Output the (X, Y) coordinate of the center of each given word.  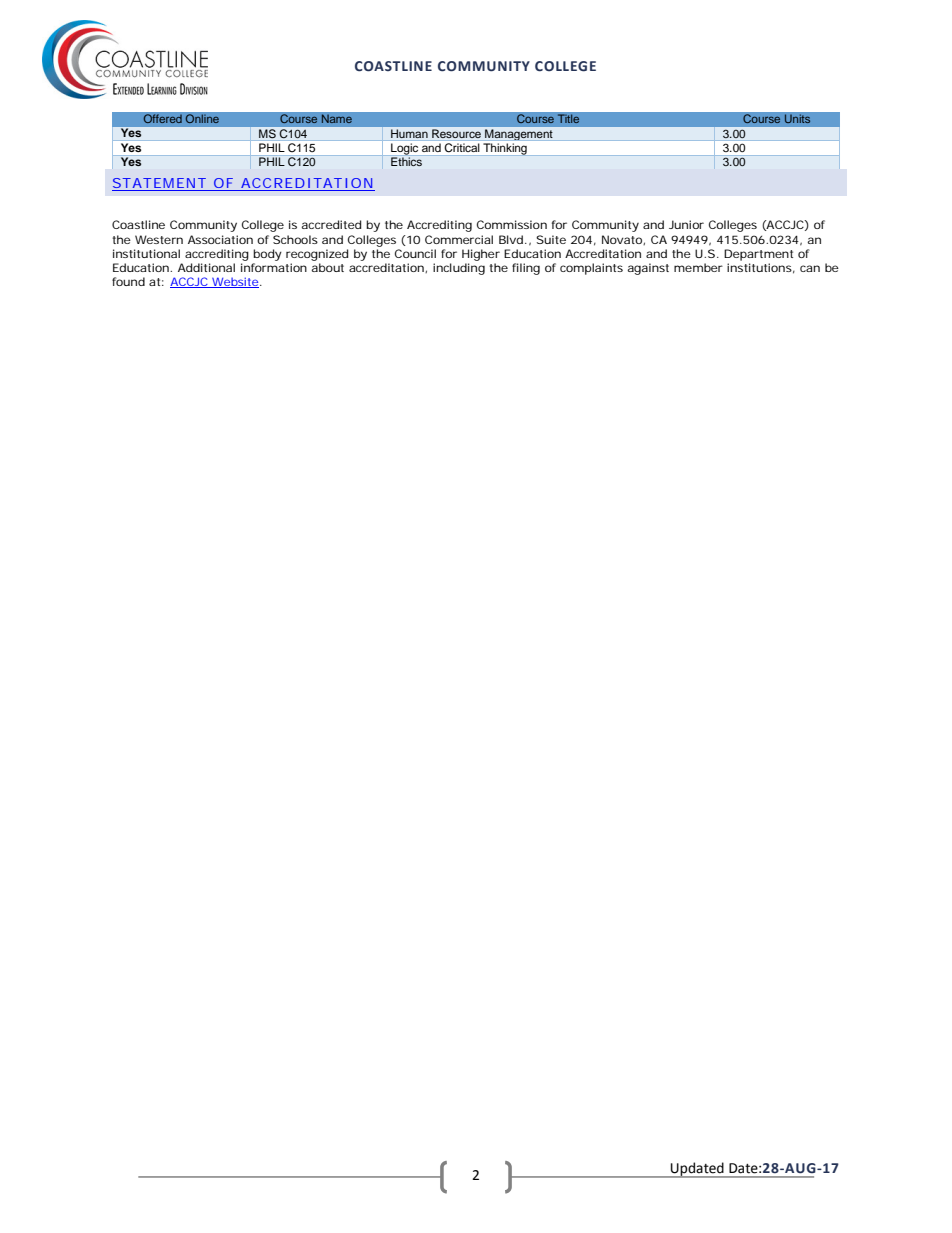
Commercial (459, 239)
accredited (331, 224)
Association (220, 239)
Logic (404, 149)
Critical (462, 147)
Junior (686, 224)
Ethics (406, 161)
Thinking (505, 149)
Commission (512, 224)
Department (758, 255)
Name (336, 119)
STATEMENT (159, 184)
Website (234, 282)
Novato (623, 240)
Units (797, 119)
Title (568, 119)
